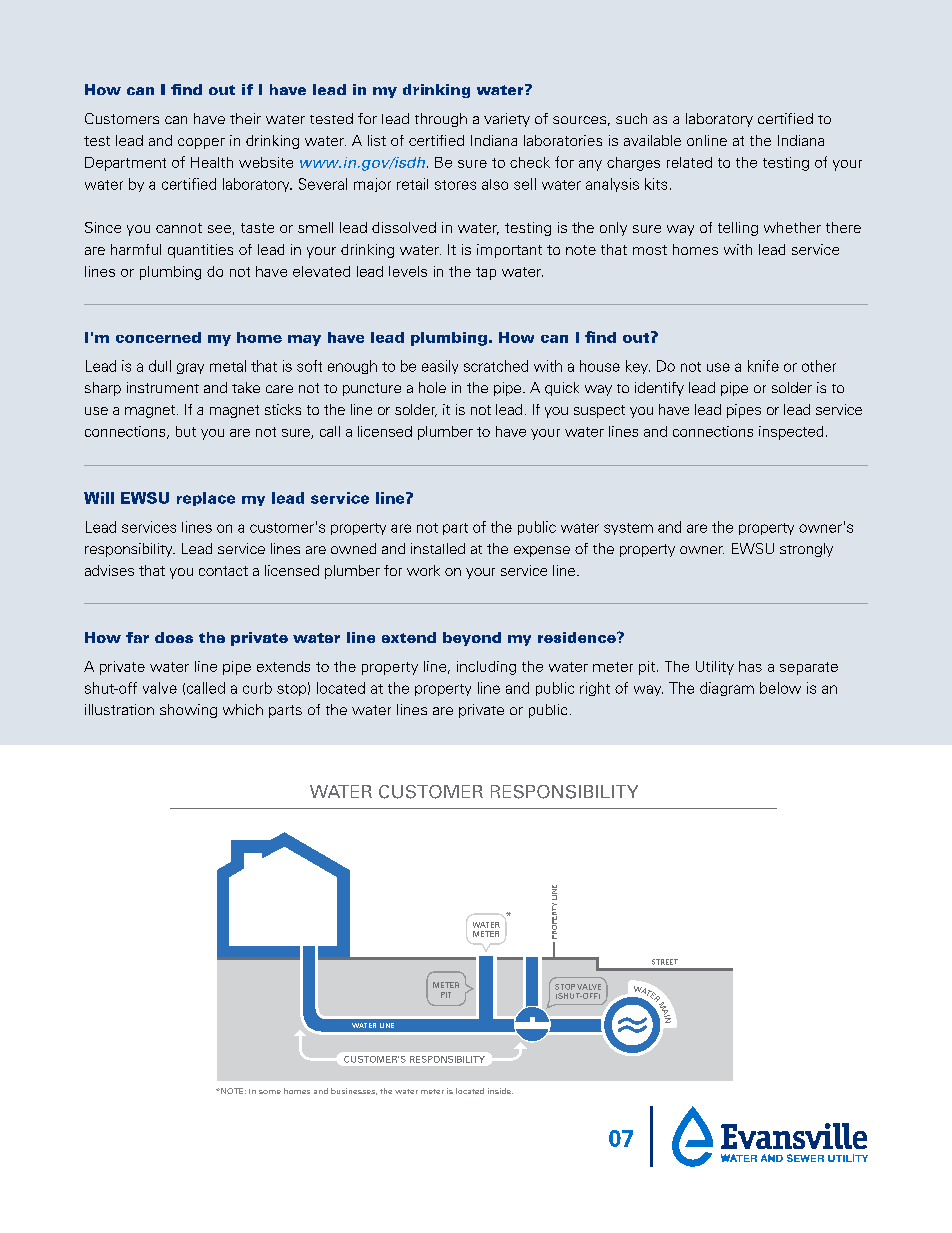  I want to click on has, so click(750, 666).
